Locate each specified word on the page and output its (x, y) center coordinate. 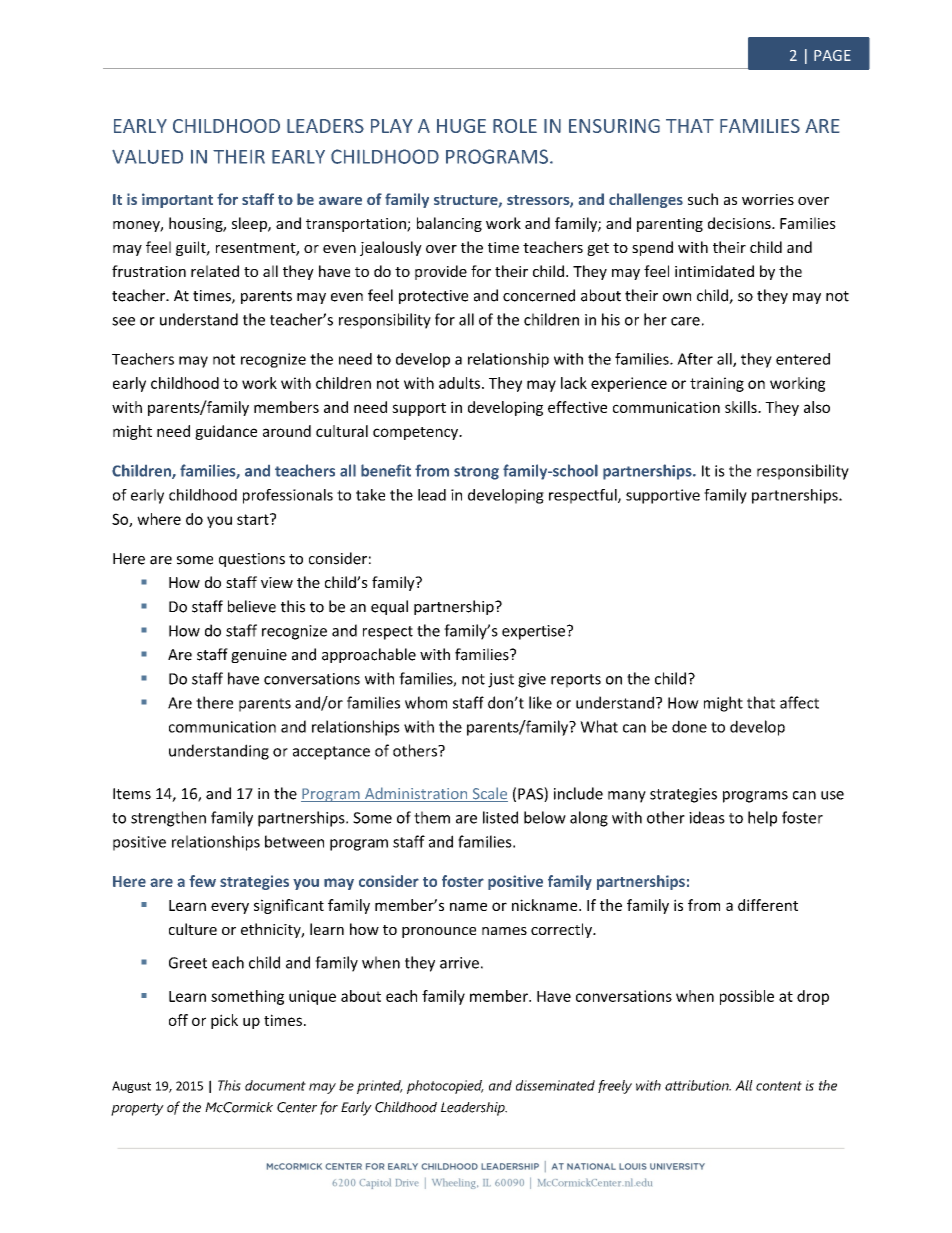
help (762, 819)
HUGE (461, 126)
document (275, 1085)
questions (252, 560)
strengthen (168, 819)
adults (461, 383)
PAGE (832, 55)
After (695, 359)
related (215, 271)
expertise (533, 632)
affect (799, 702)
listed (500, 817)
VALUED (147, 157)
